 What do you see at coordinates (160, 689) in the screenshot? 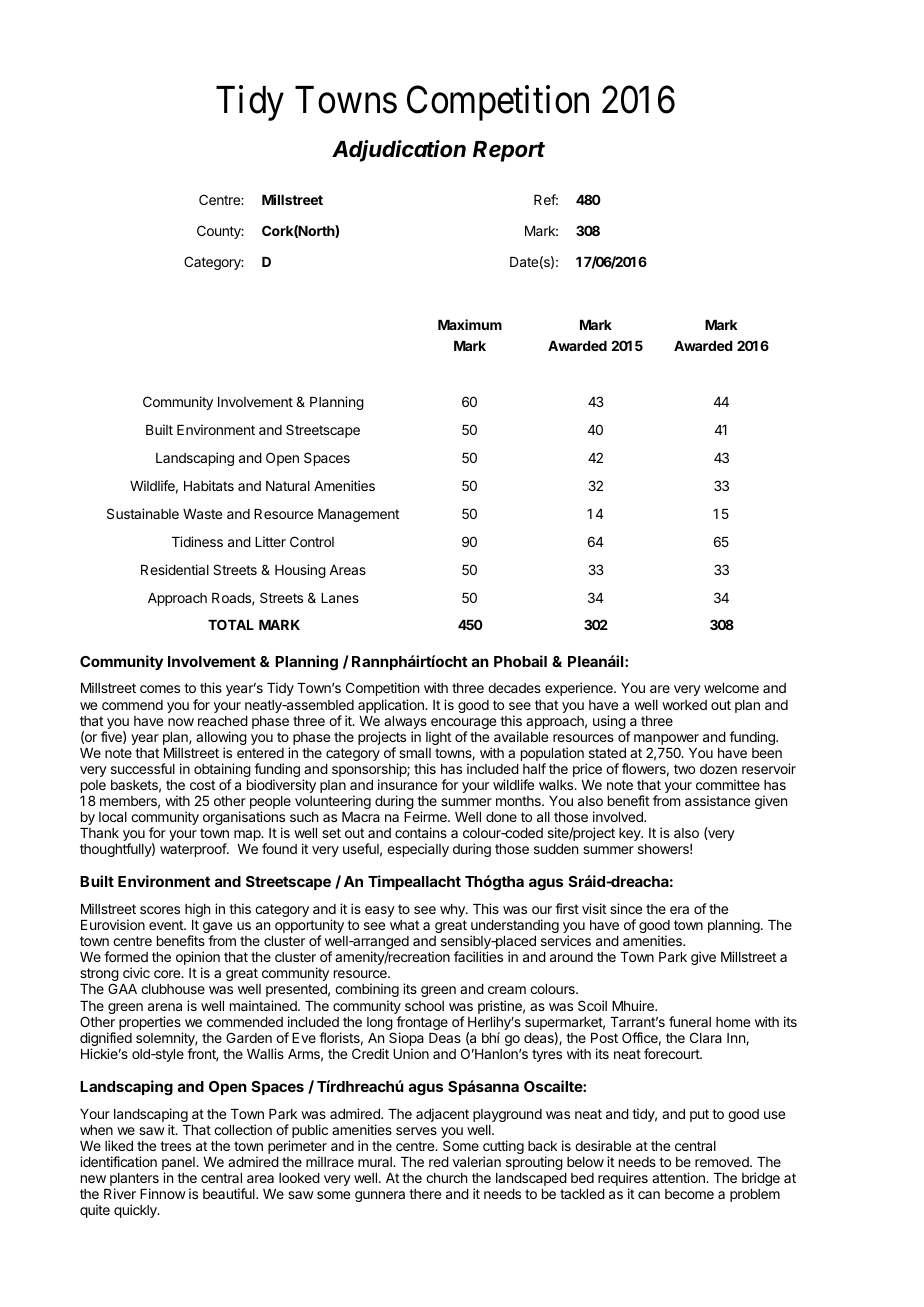
I see `comes` at bounding box center [160, 689].
